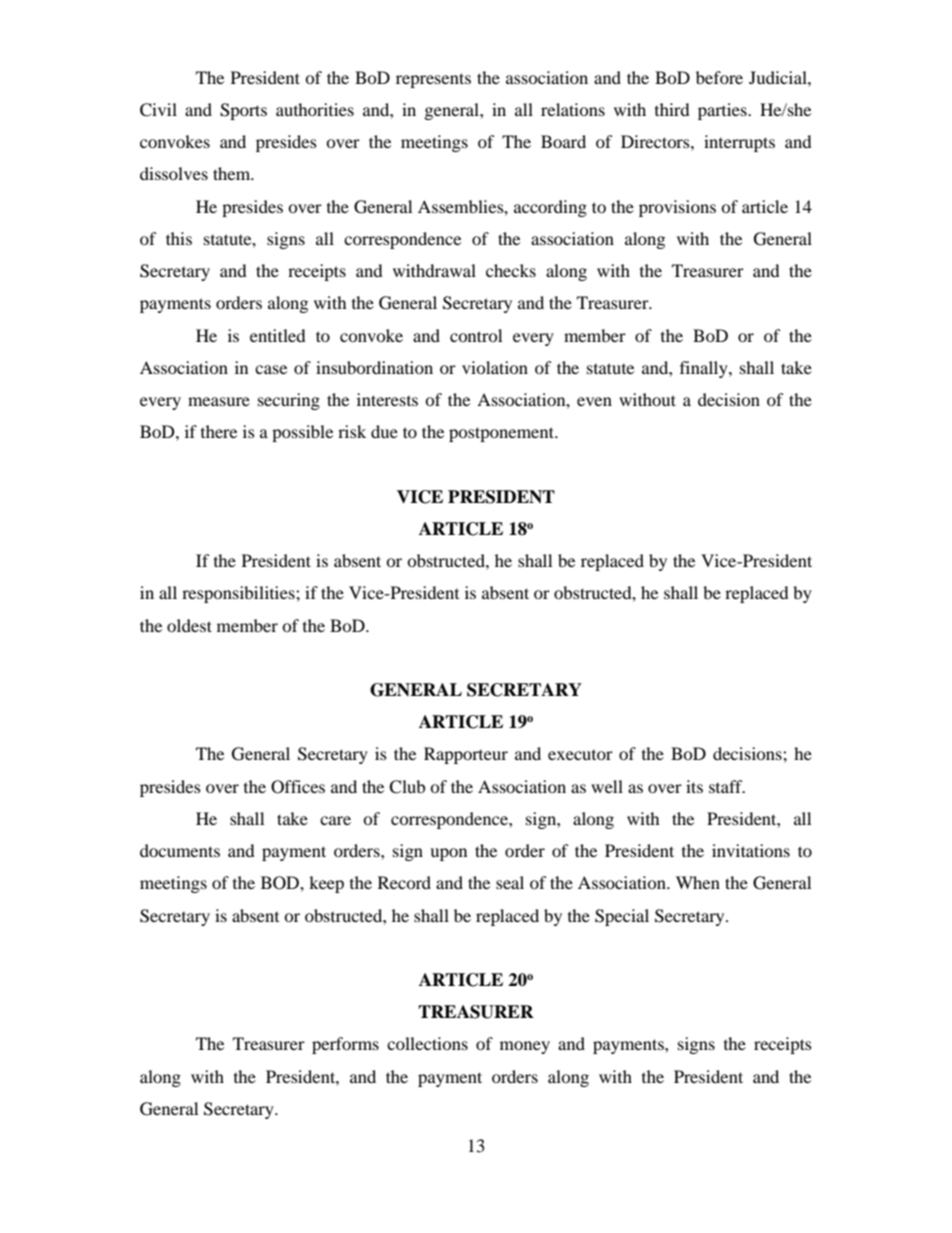  I want to click on parties, so click(723, 111).
